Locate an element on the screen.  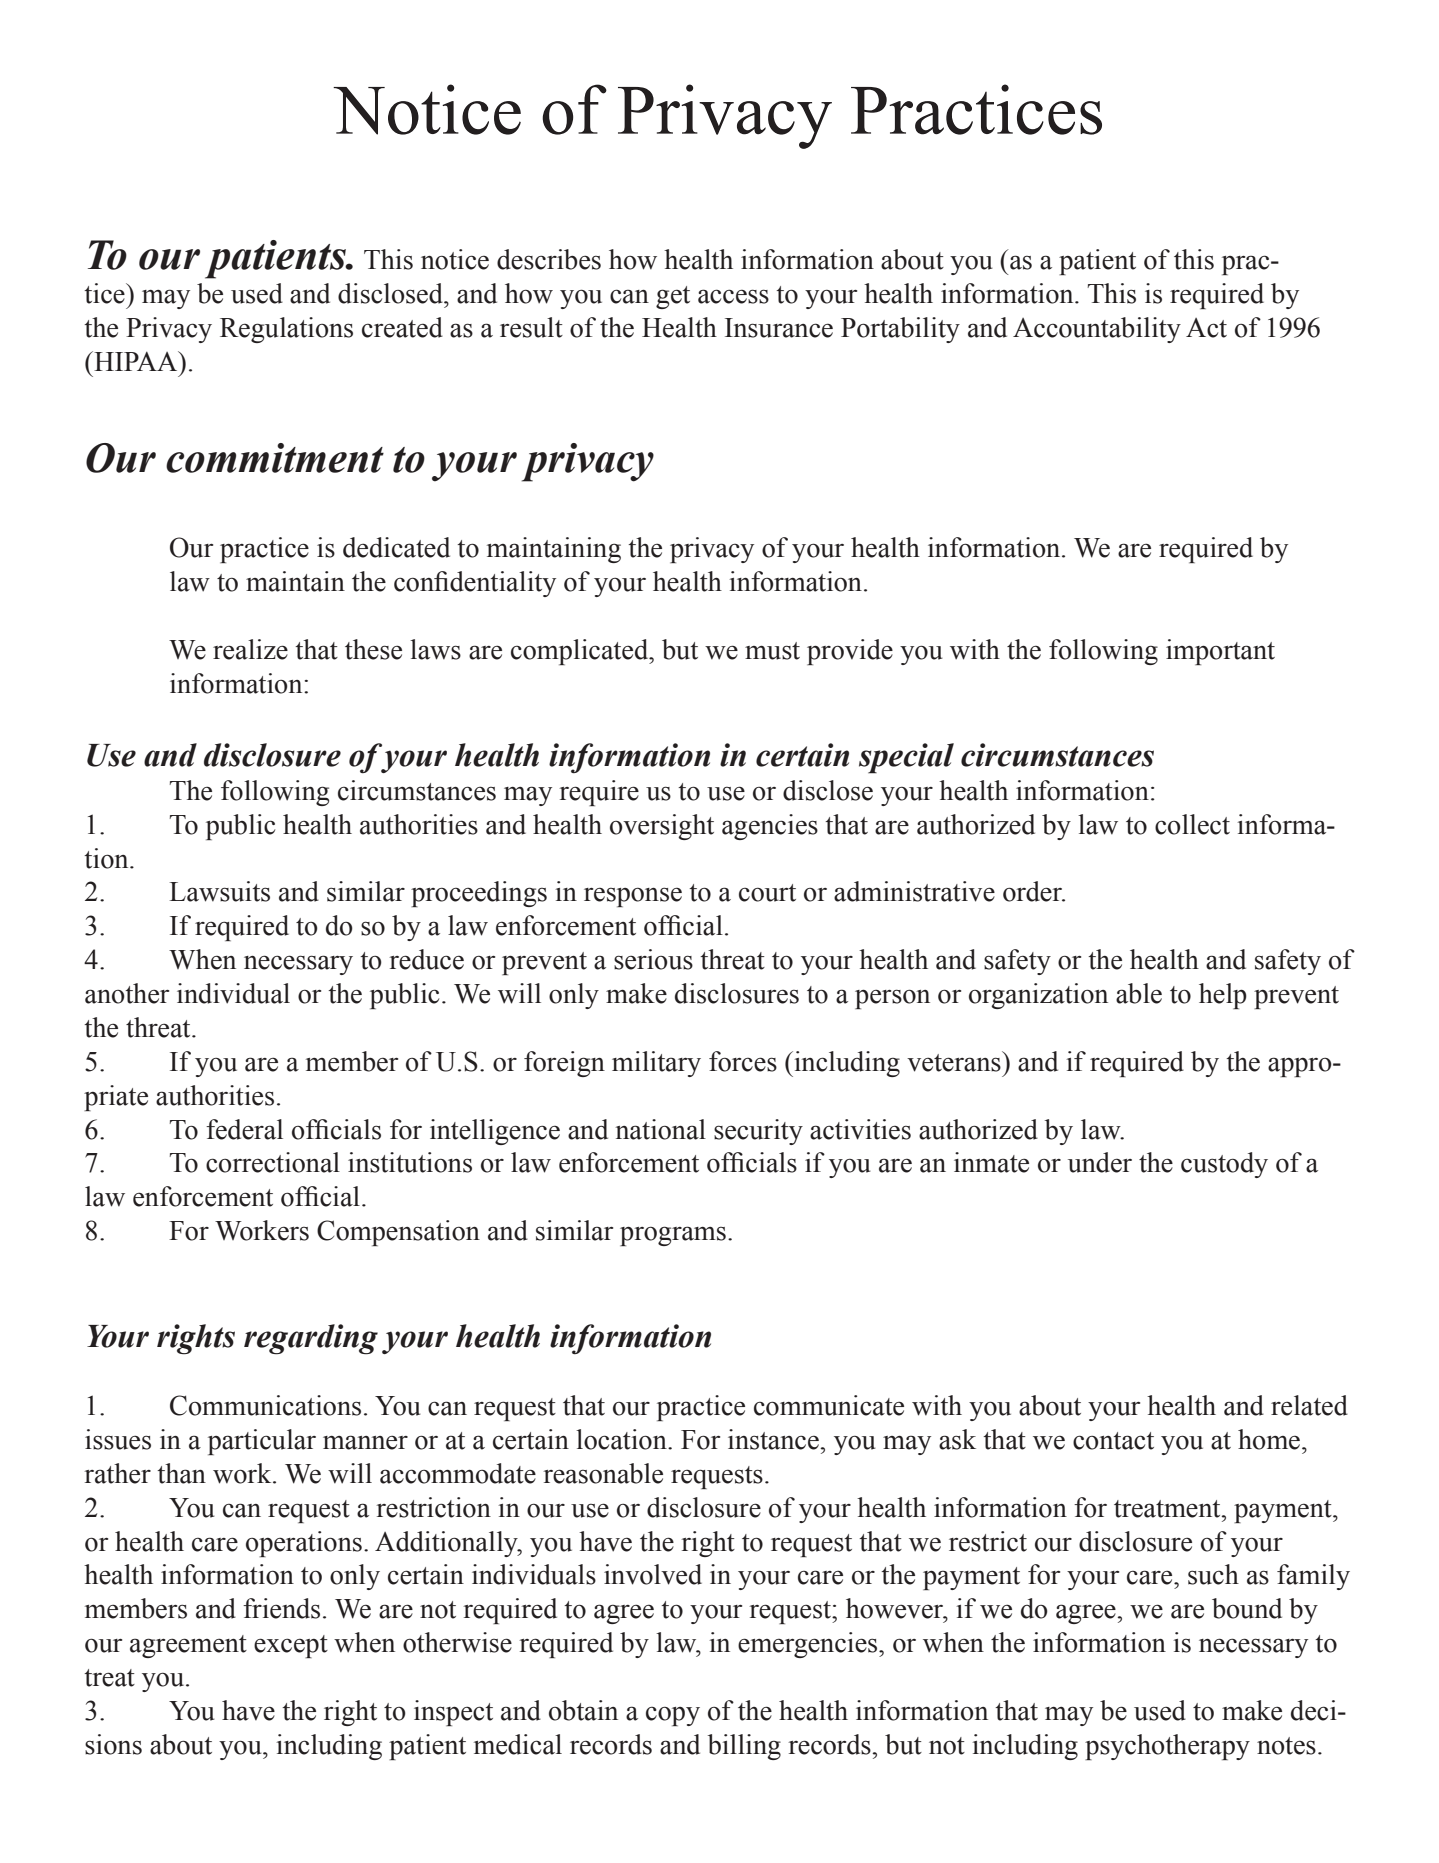
another is located at coordinates (127, 993).
